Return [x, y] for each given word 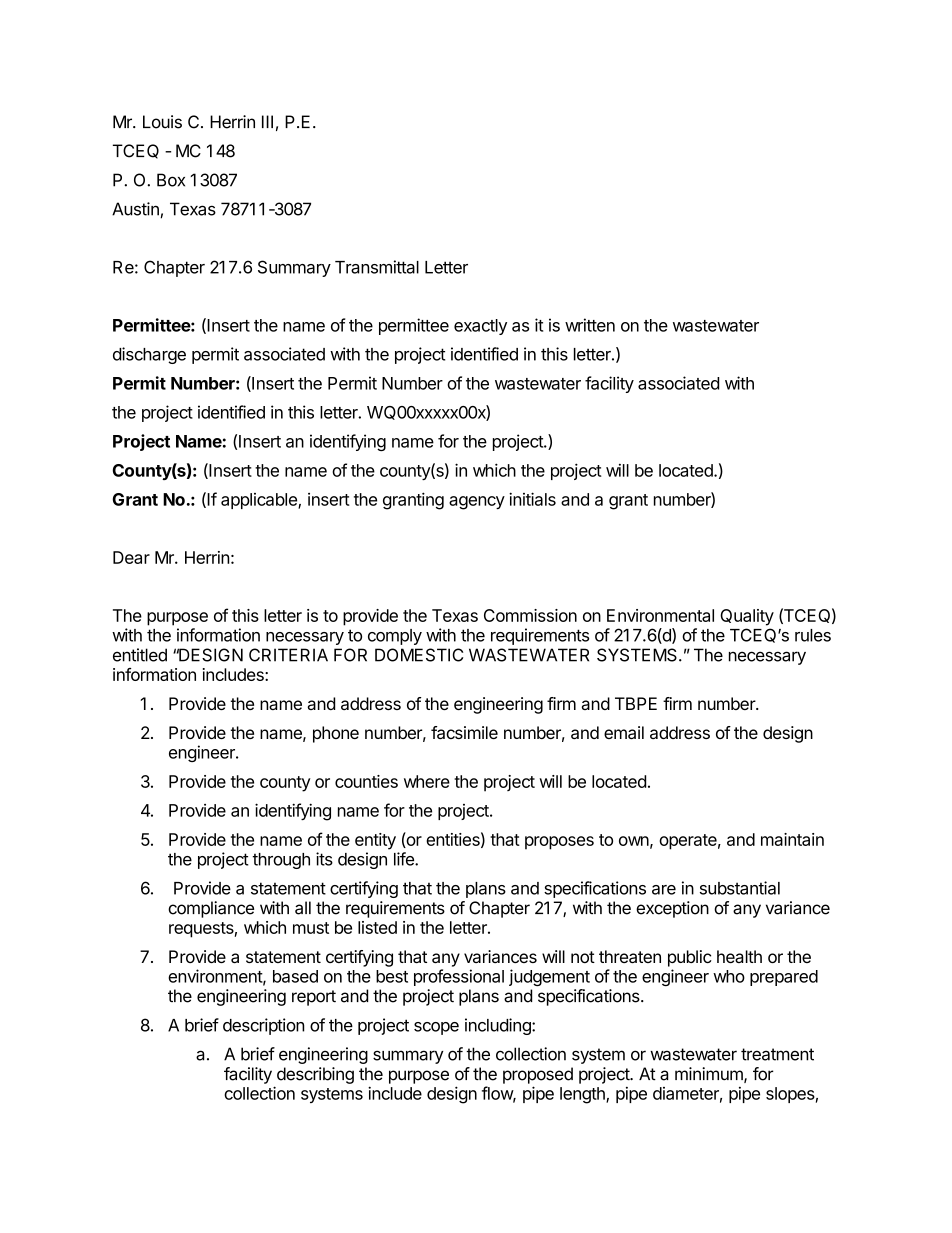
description [264, 1026]
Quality [747, 617]
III [267, 121]
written [590, 325]
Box [171, 180]
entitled [140, 655]
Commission [530, 615]
